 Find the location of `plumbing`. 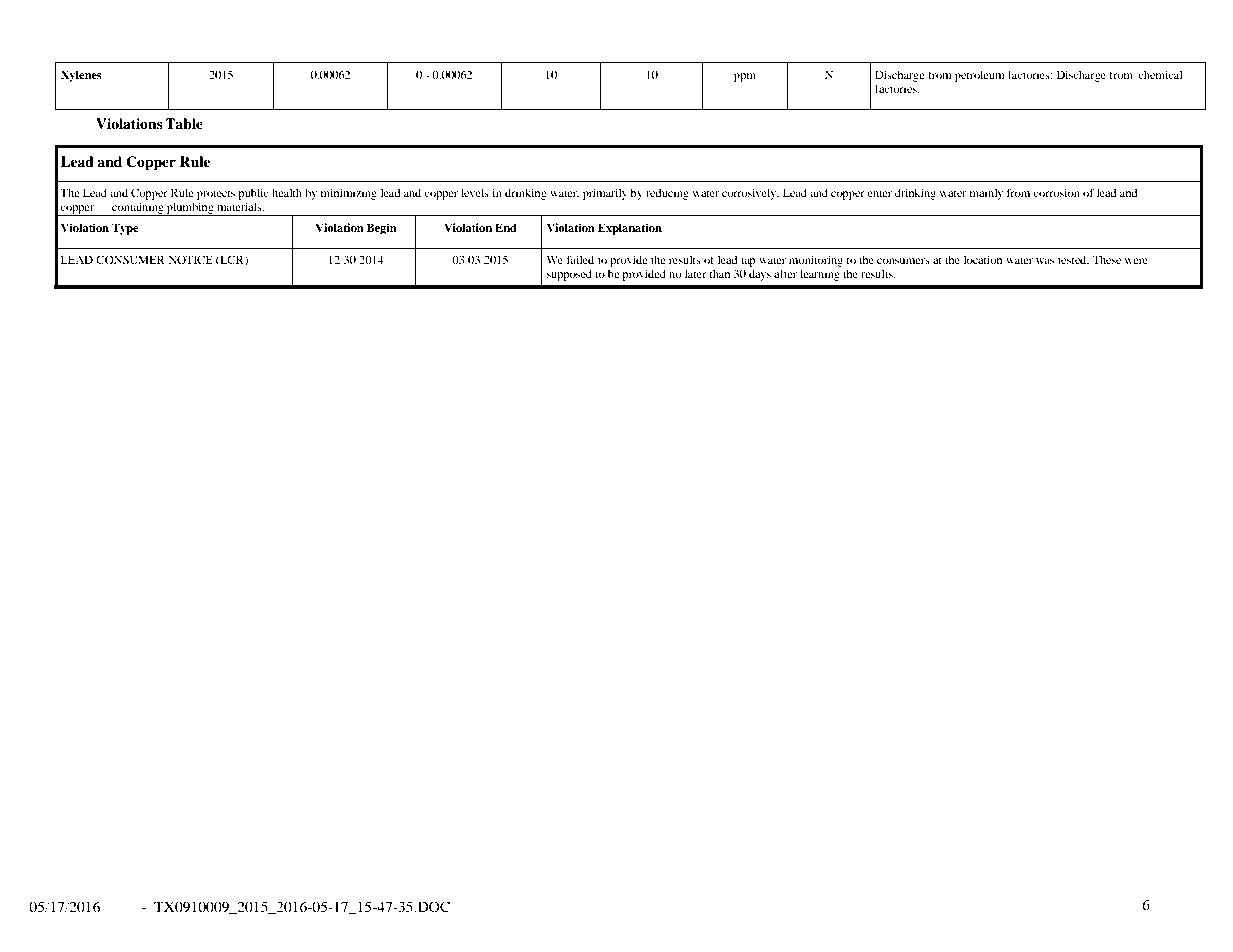

plumbing is located at coordinates (190, 209).
